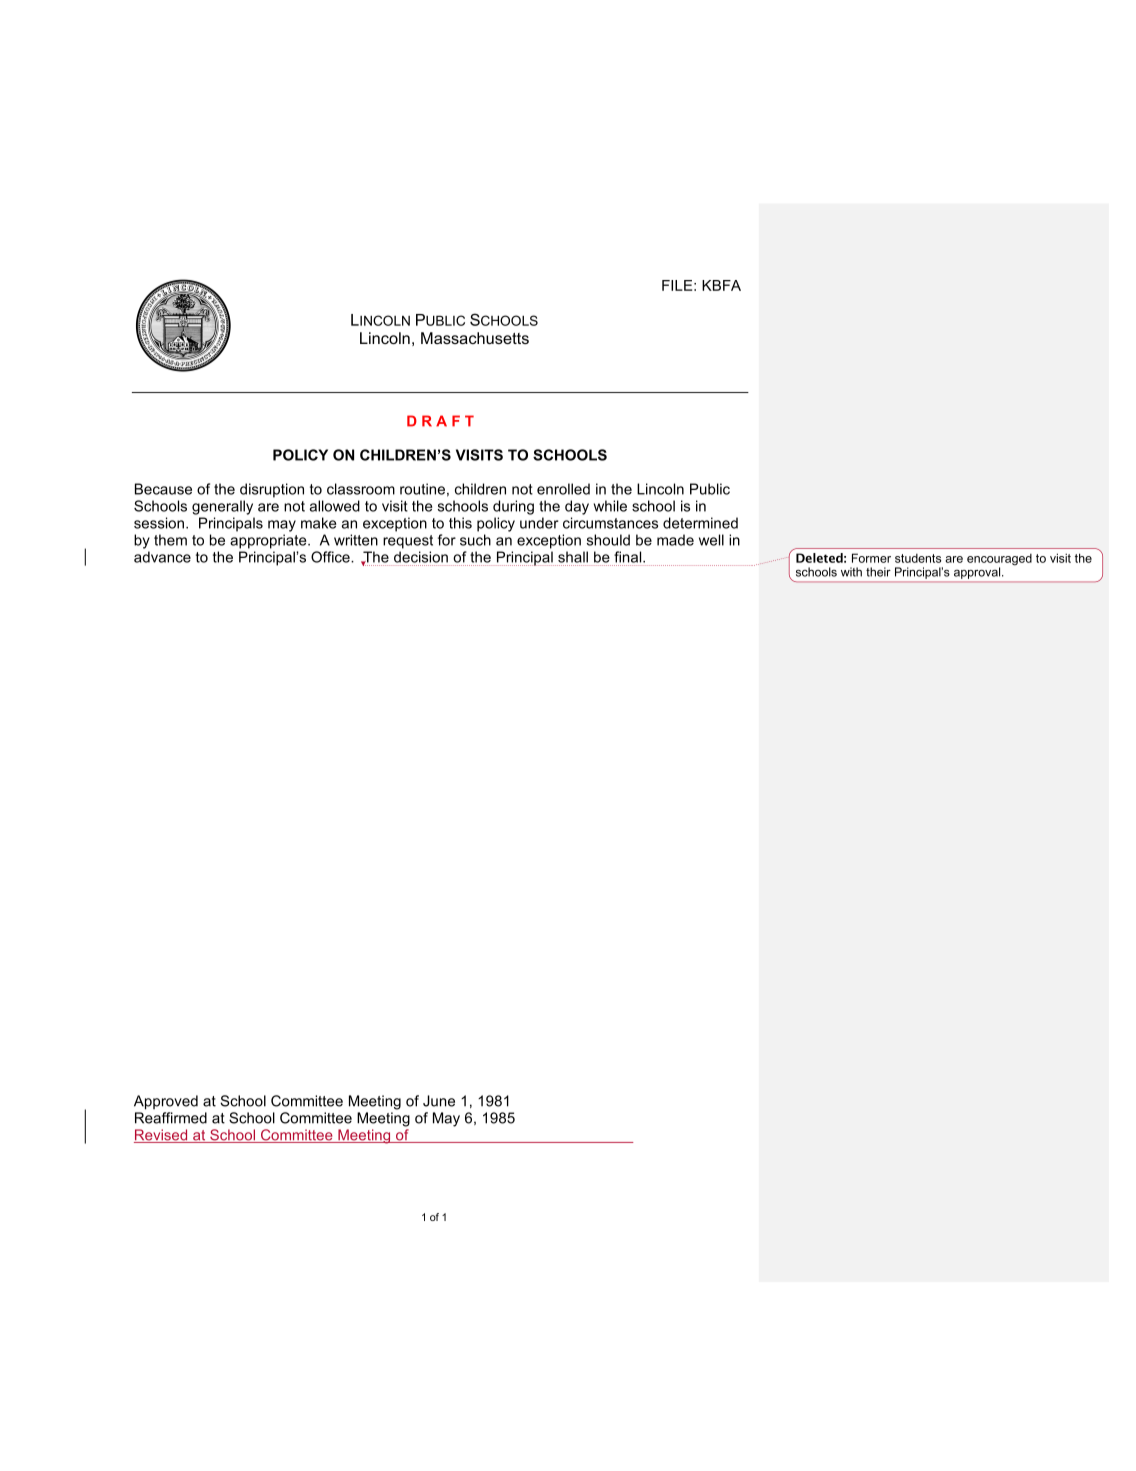 This page has width=1136, height=1471. What do you see at coordinates (878, 572) in the page?
I see `their` at bounding box center [878, 572].
